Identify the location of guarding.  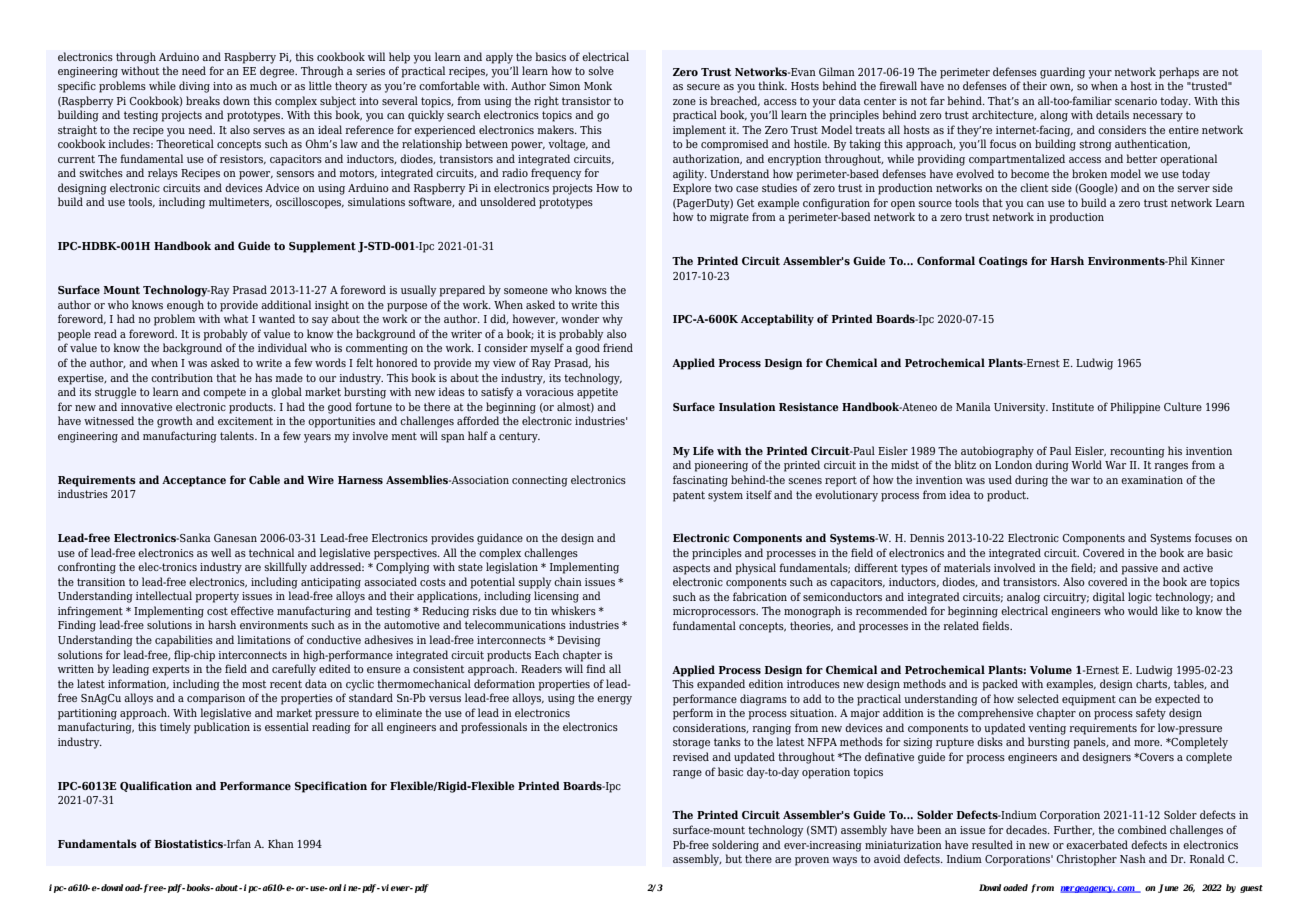
(1062, 73).
